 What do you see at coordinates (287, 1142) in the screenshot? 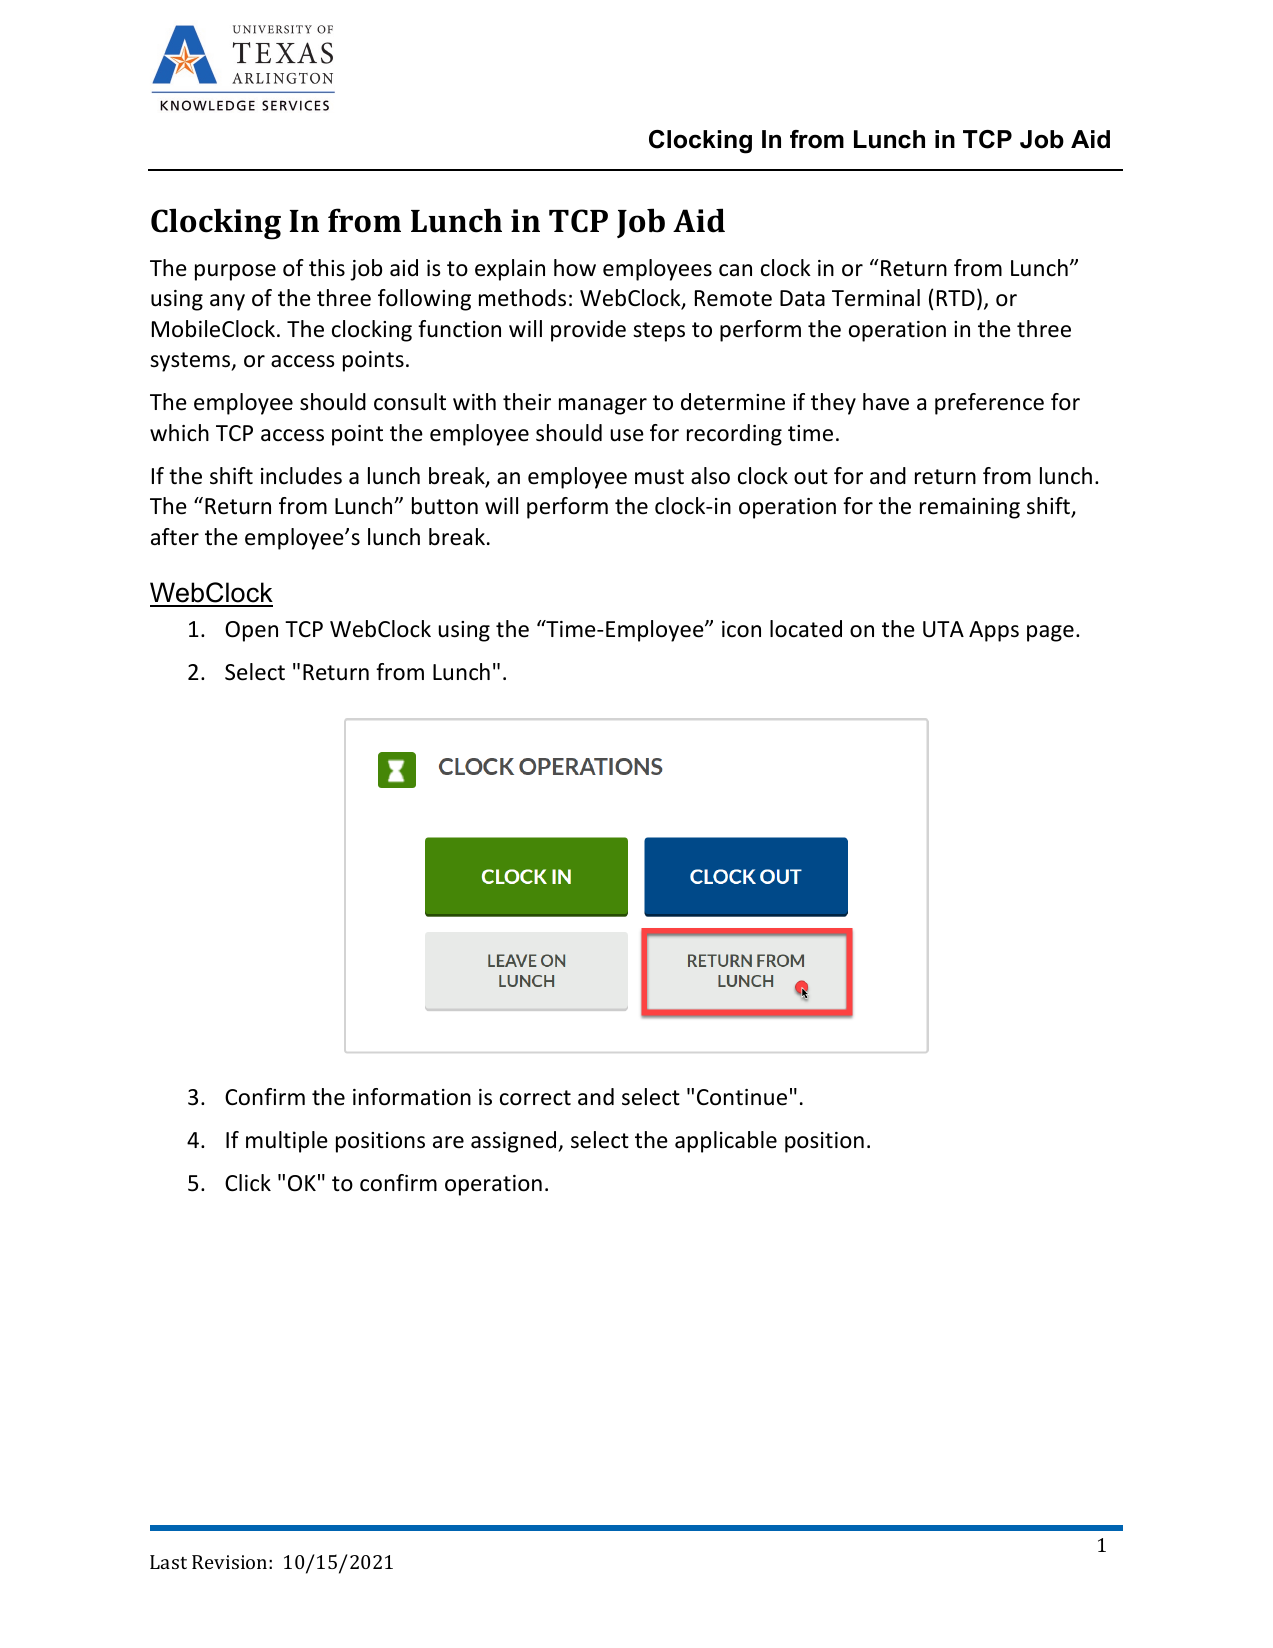
I see `multiple` at bounding box center [287, 1142].
